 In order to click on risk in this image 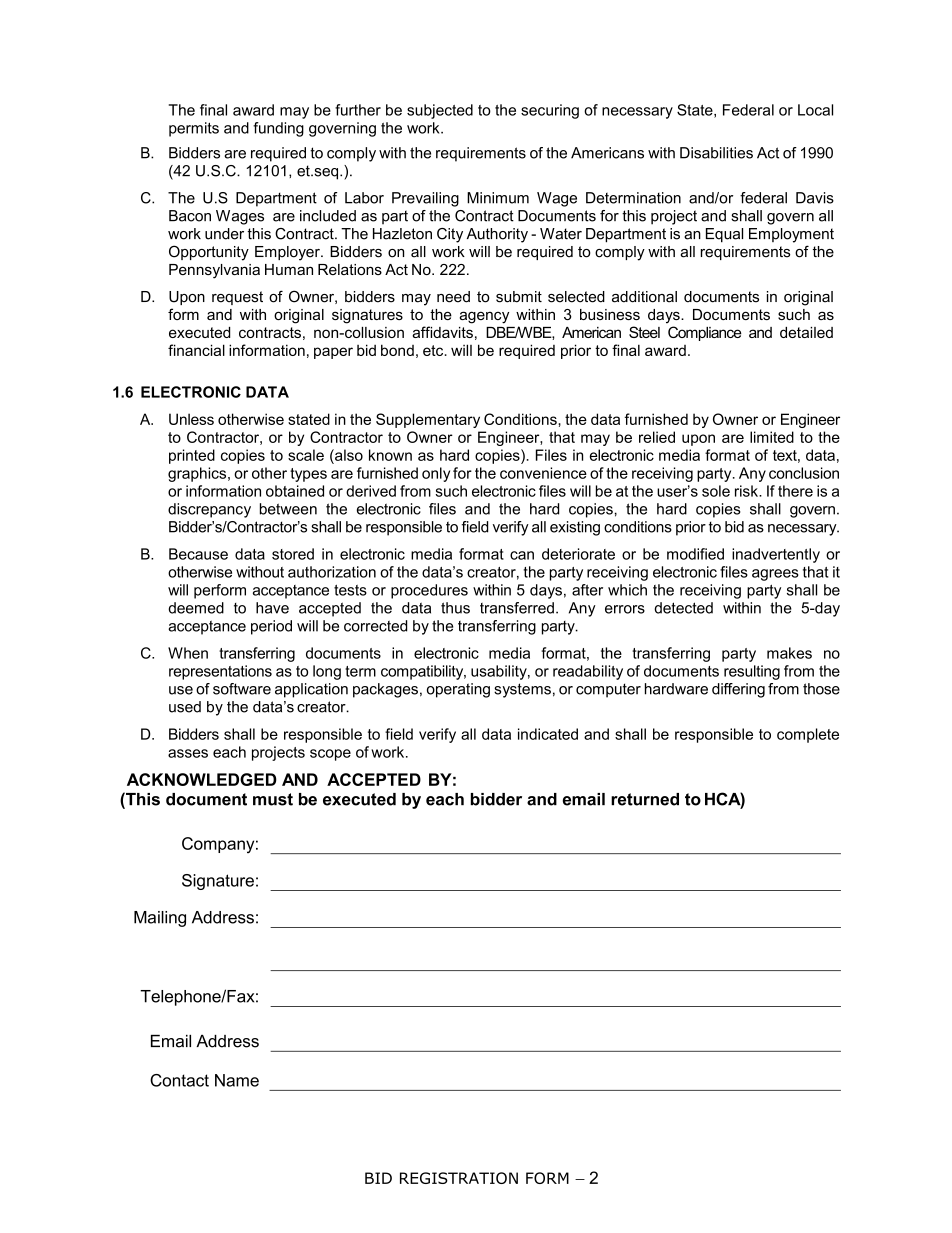, I will do `click(747, 491)`.
